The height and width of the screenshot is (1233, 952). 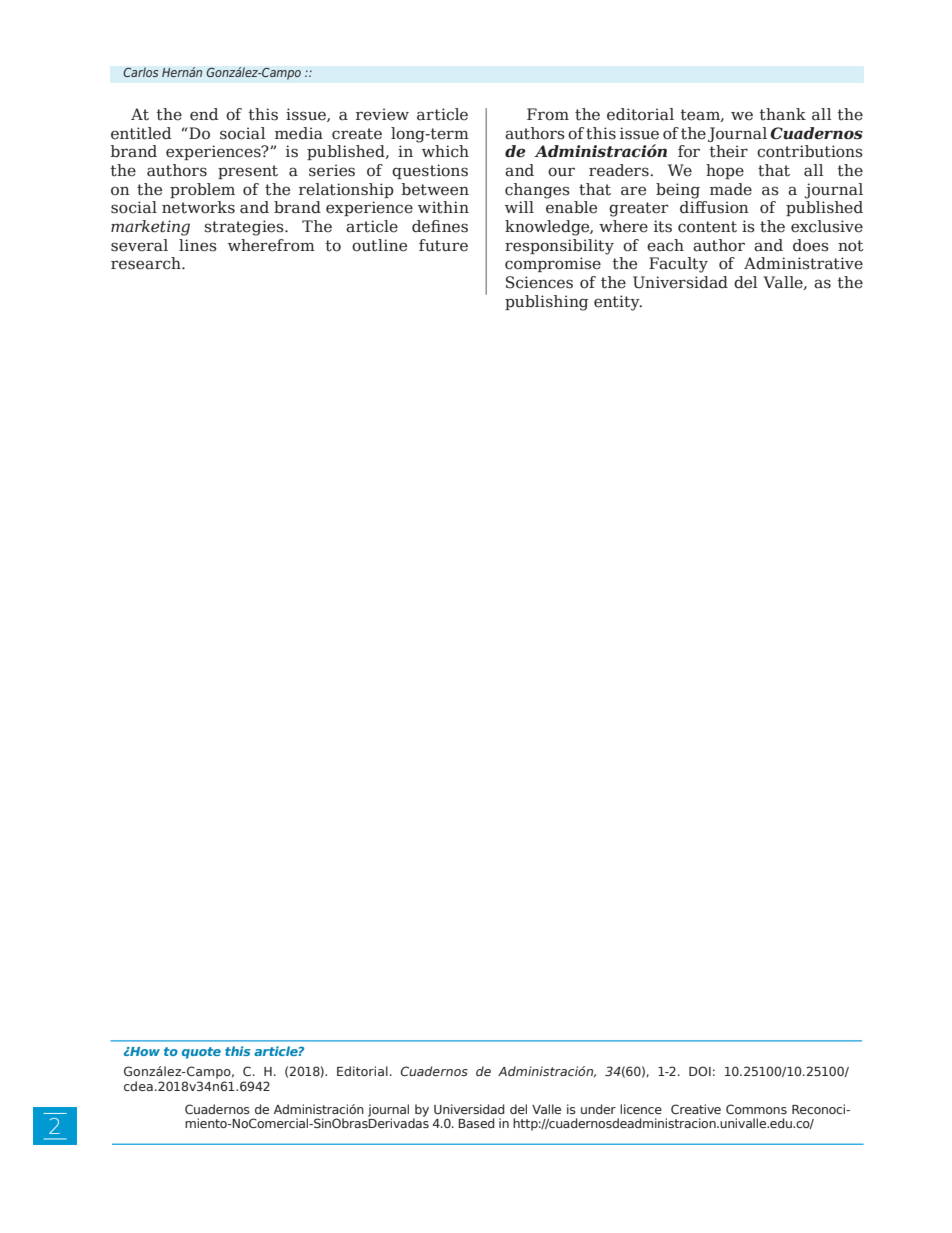 I want to click on entity, so click(x=618, y=303).
